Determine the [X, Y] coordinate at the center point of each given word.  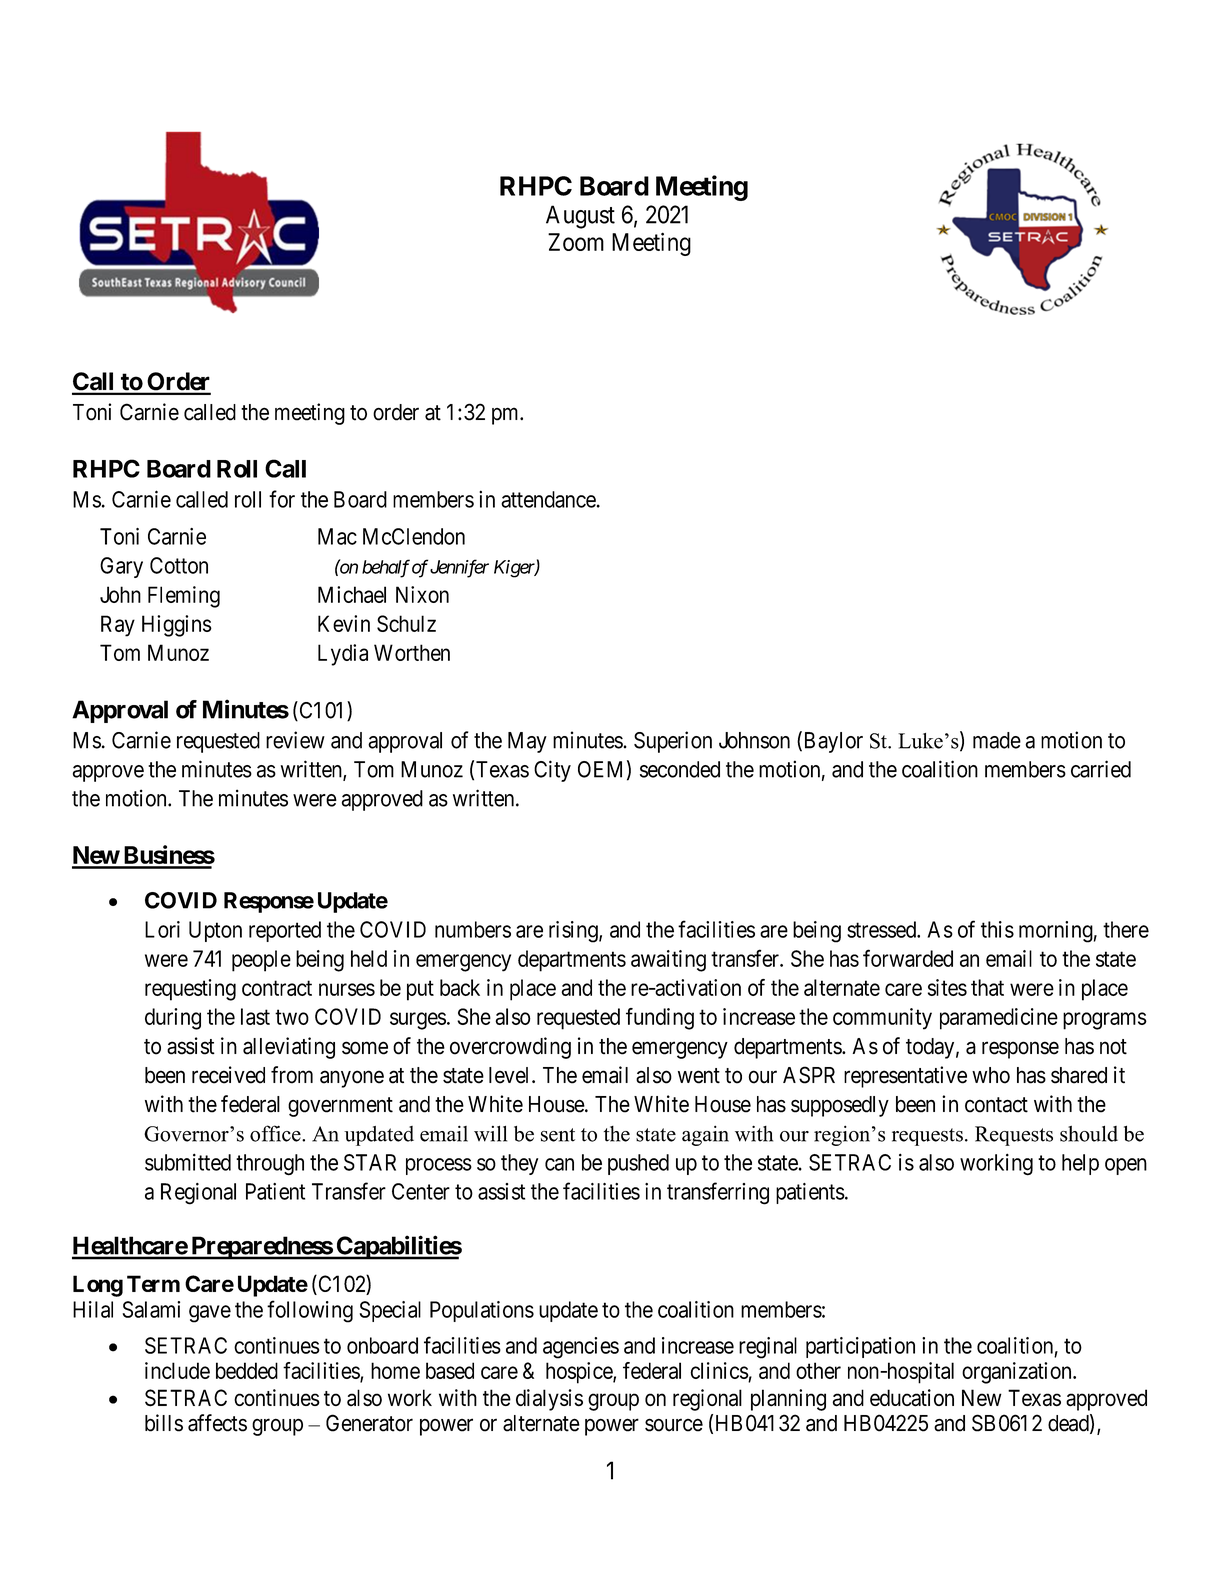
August [580, 217]
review [295, 740]
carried [1101, 769]
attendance [548, 499]
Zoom [576, 242]
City [552, 771]
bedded [247, 1370]
